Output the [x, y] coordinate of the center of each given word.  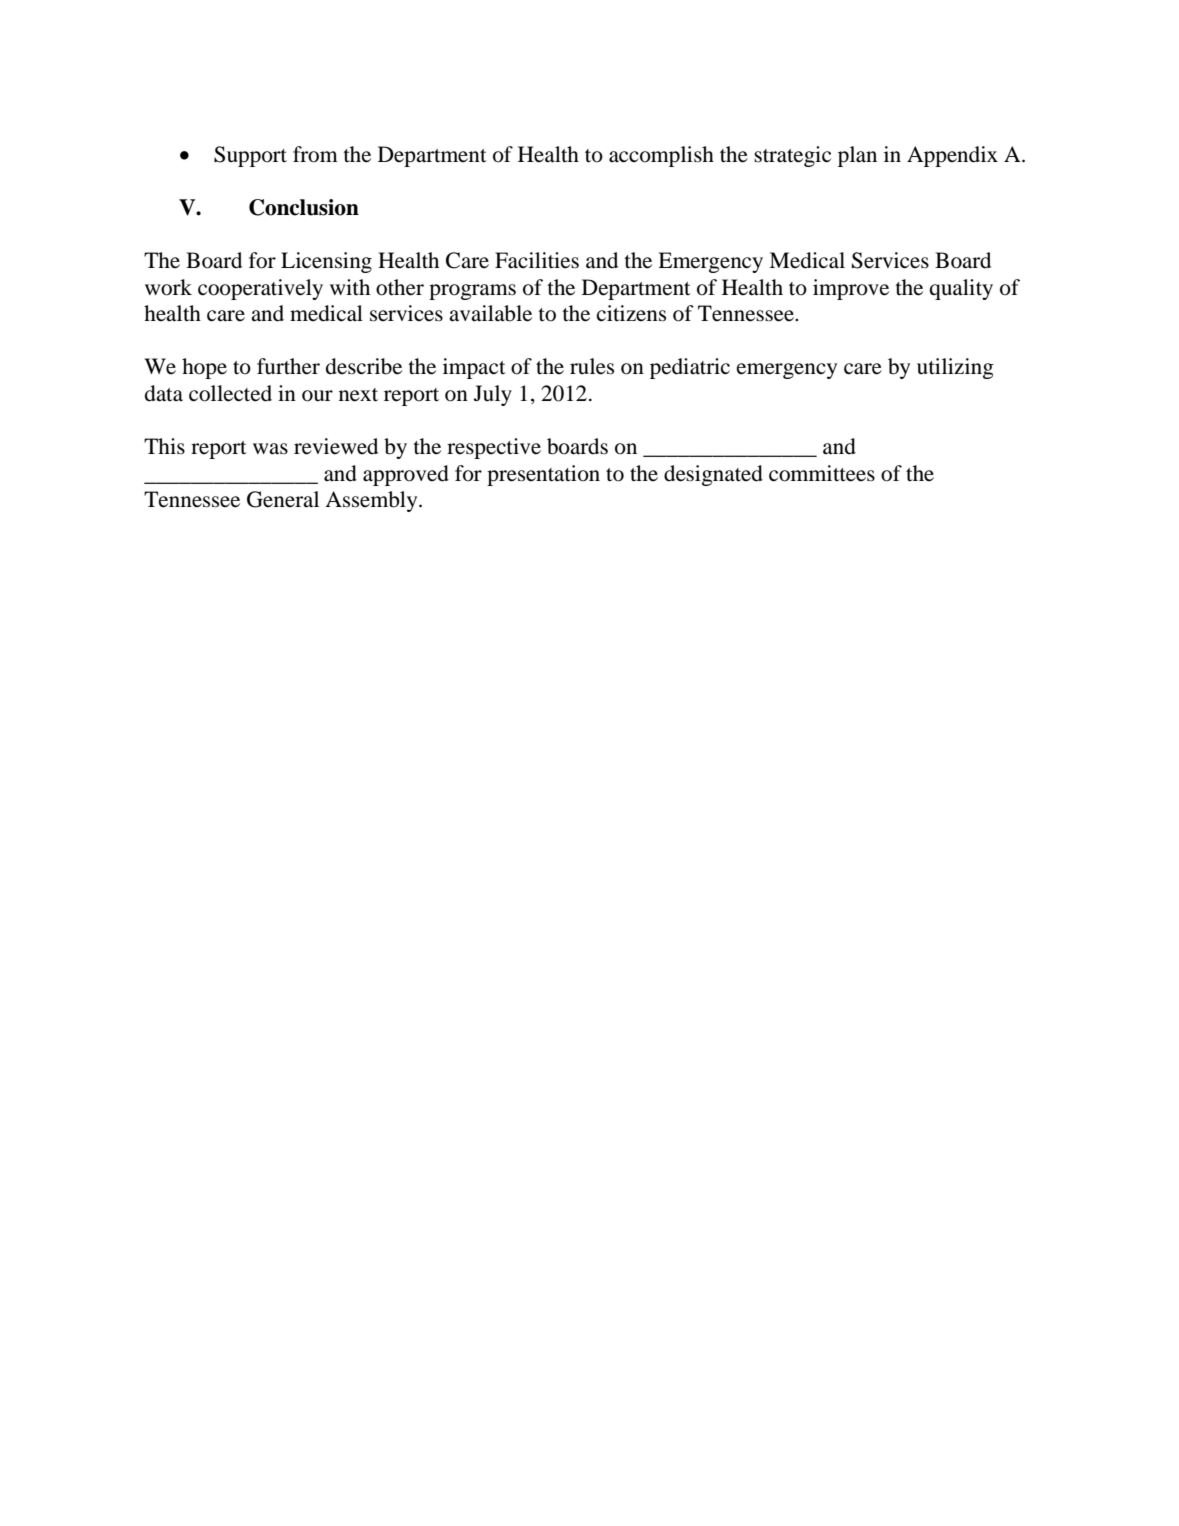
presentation [543, 475]
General [283, 499]
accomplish [661, 156]
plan [857, 156]
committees [822, 473]
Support [250, 156]
